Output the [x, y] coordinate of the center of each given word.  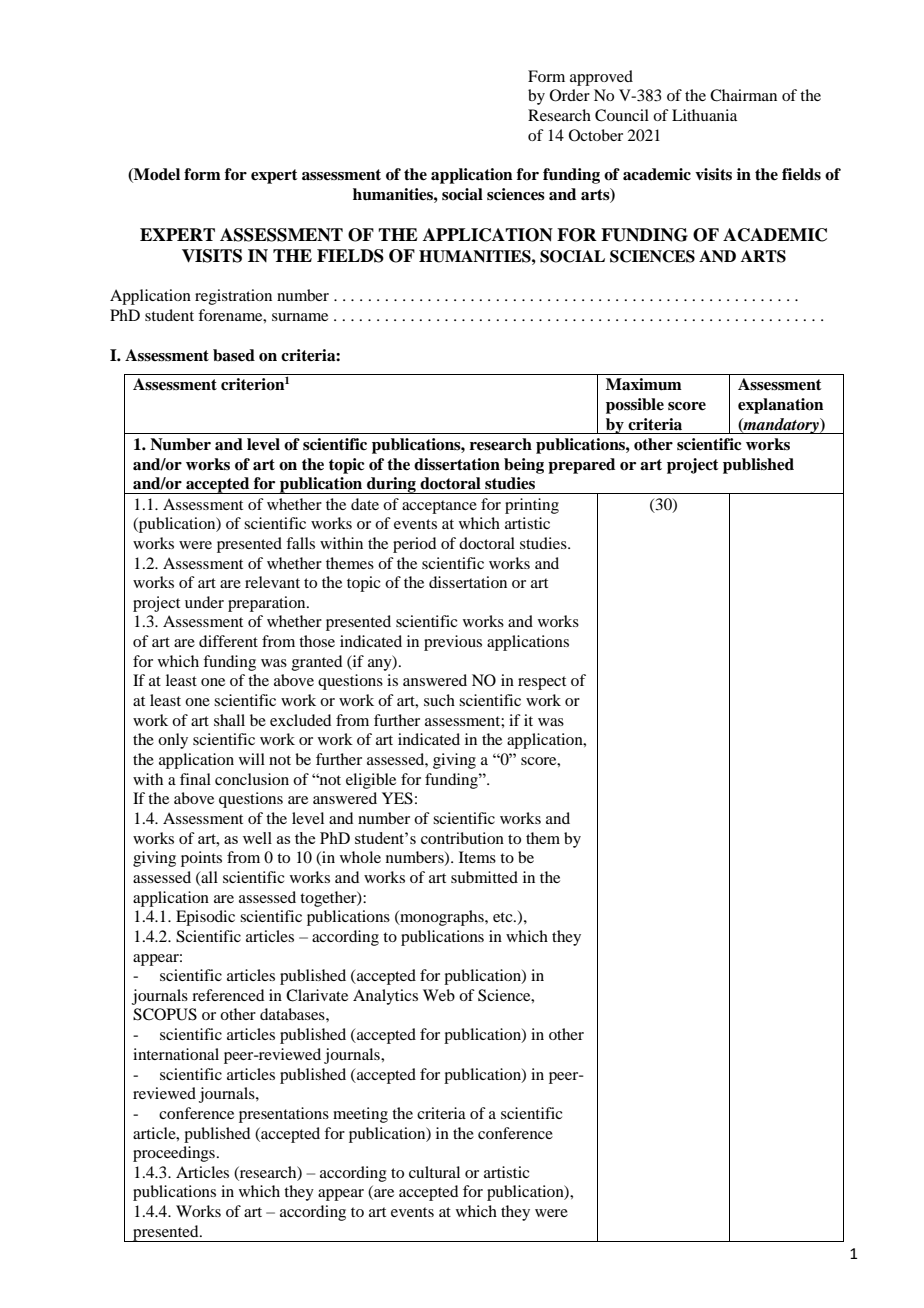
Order [570, 95]
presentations [284, 1115]
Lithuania [704, 115]
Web [439, 995]
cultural [434, 1172]
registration [233, 297]
